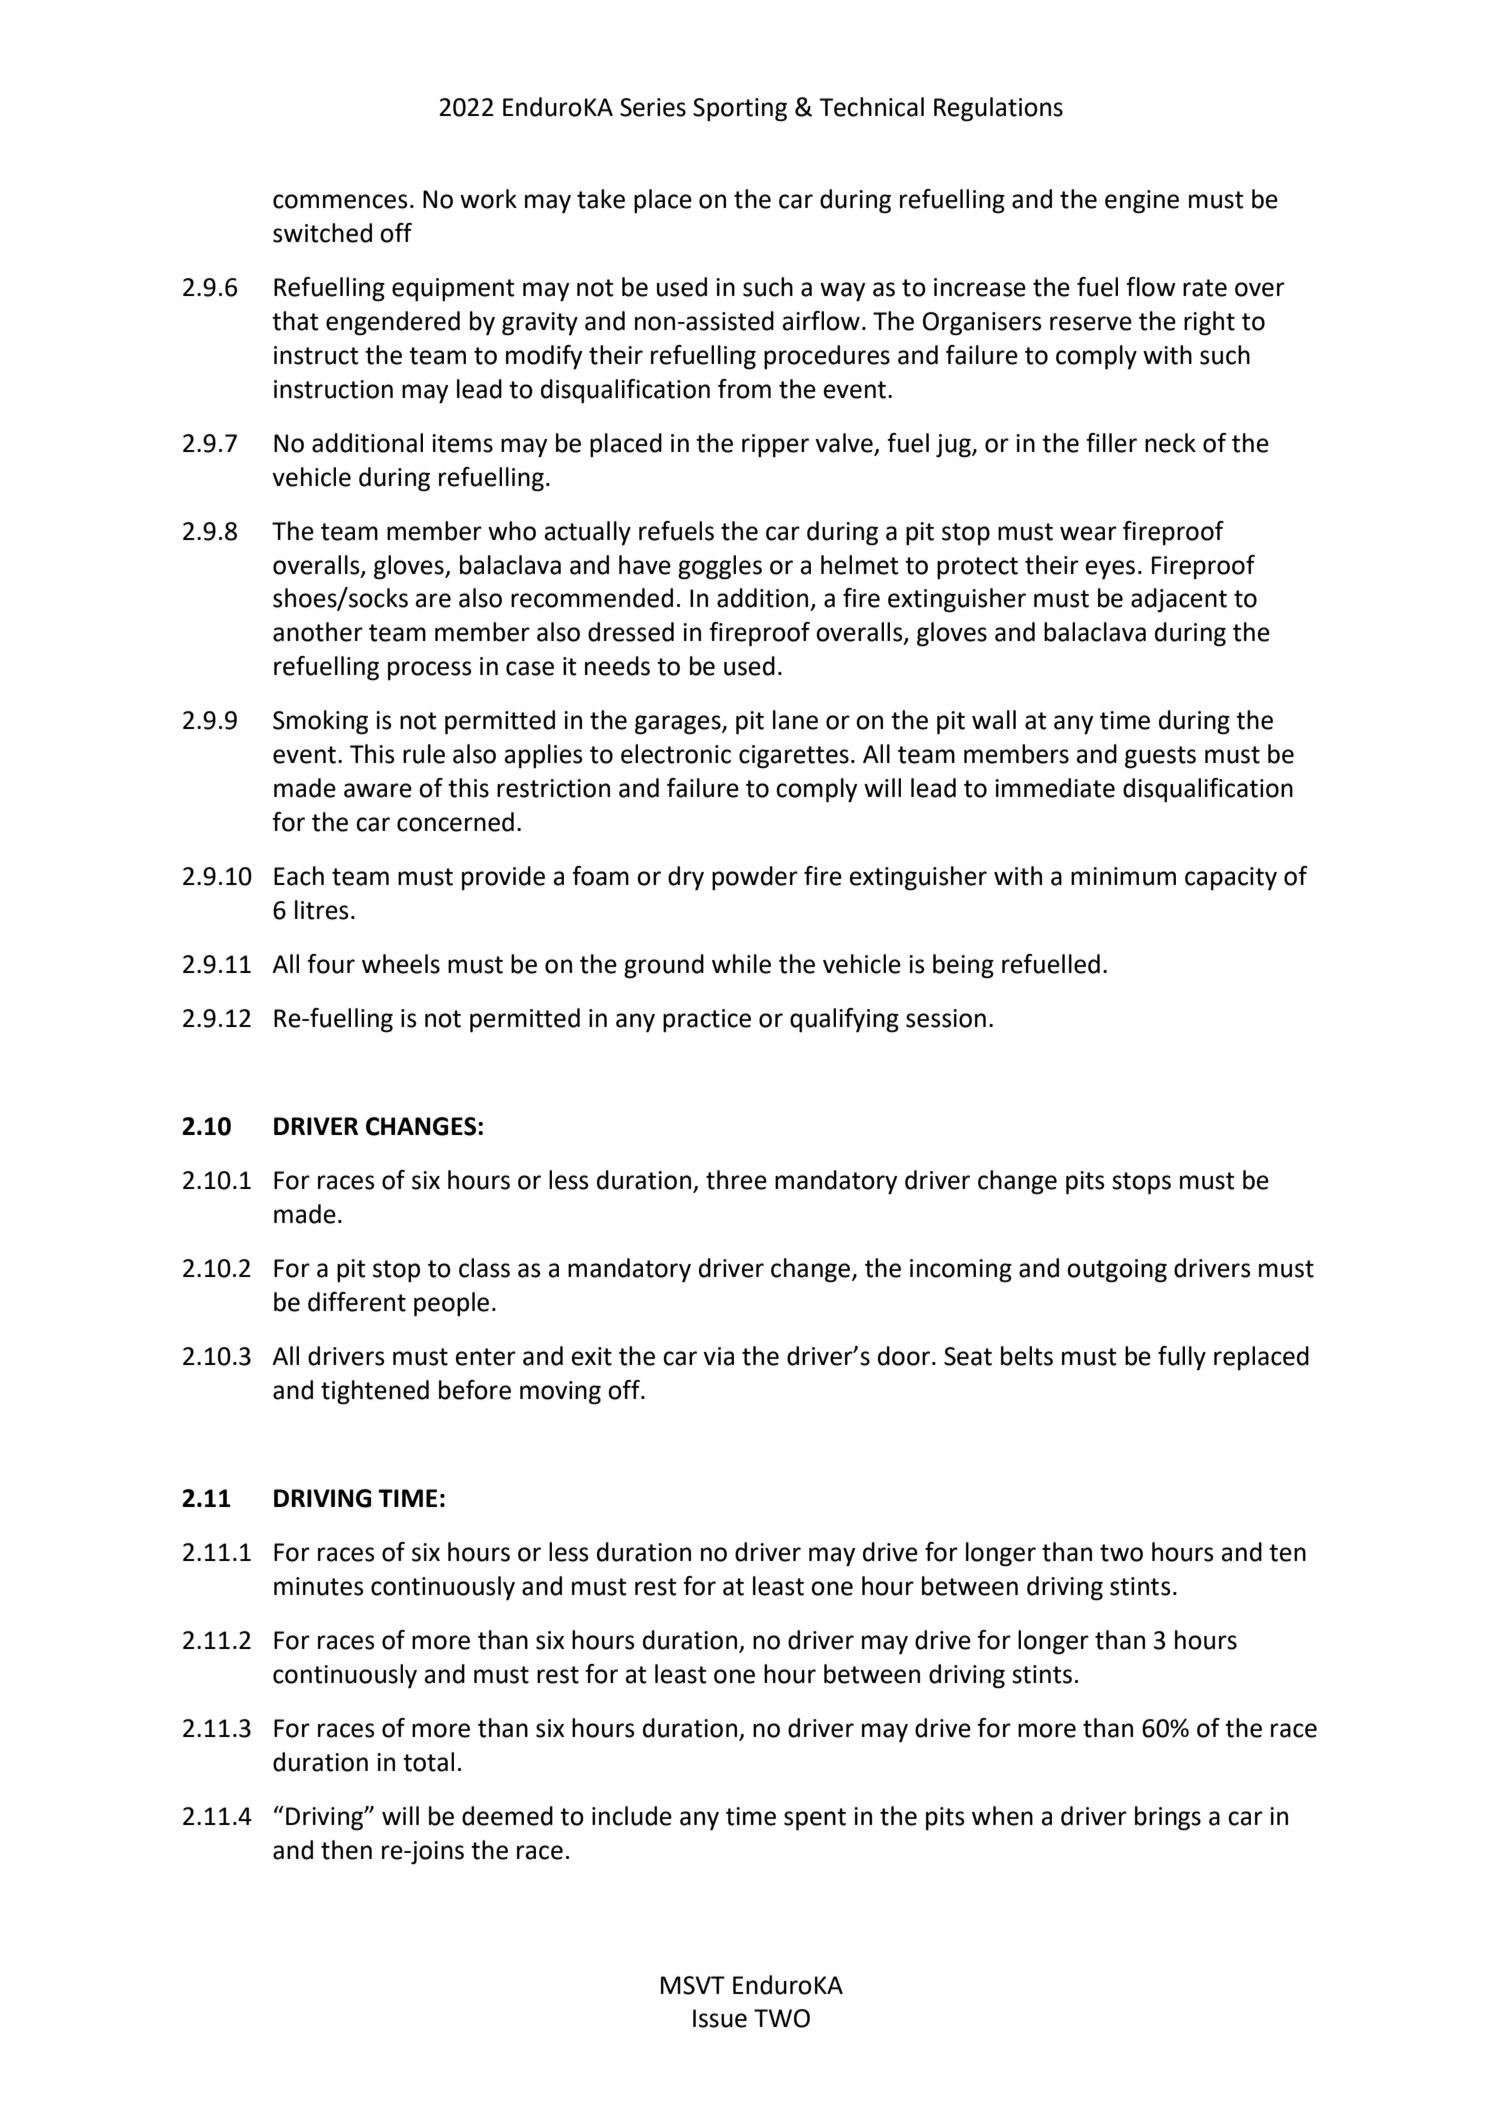  I want to click on commences, so click(340, 201).
